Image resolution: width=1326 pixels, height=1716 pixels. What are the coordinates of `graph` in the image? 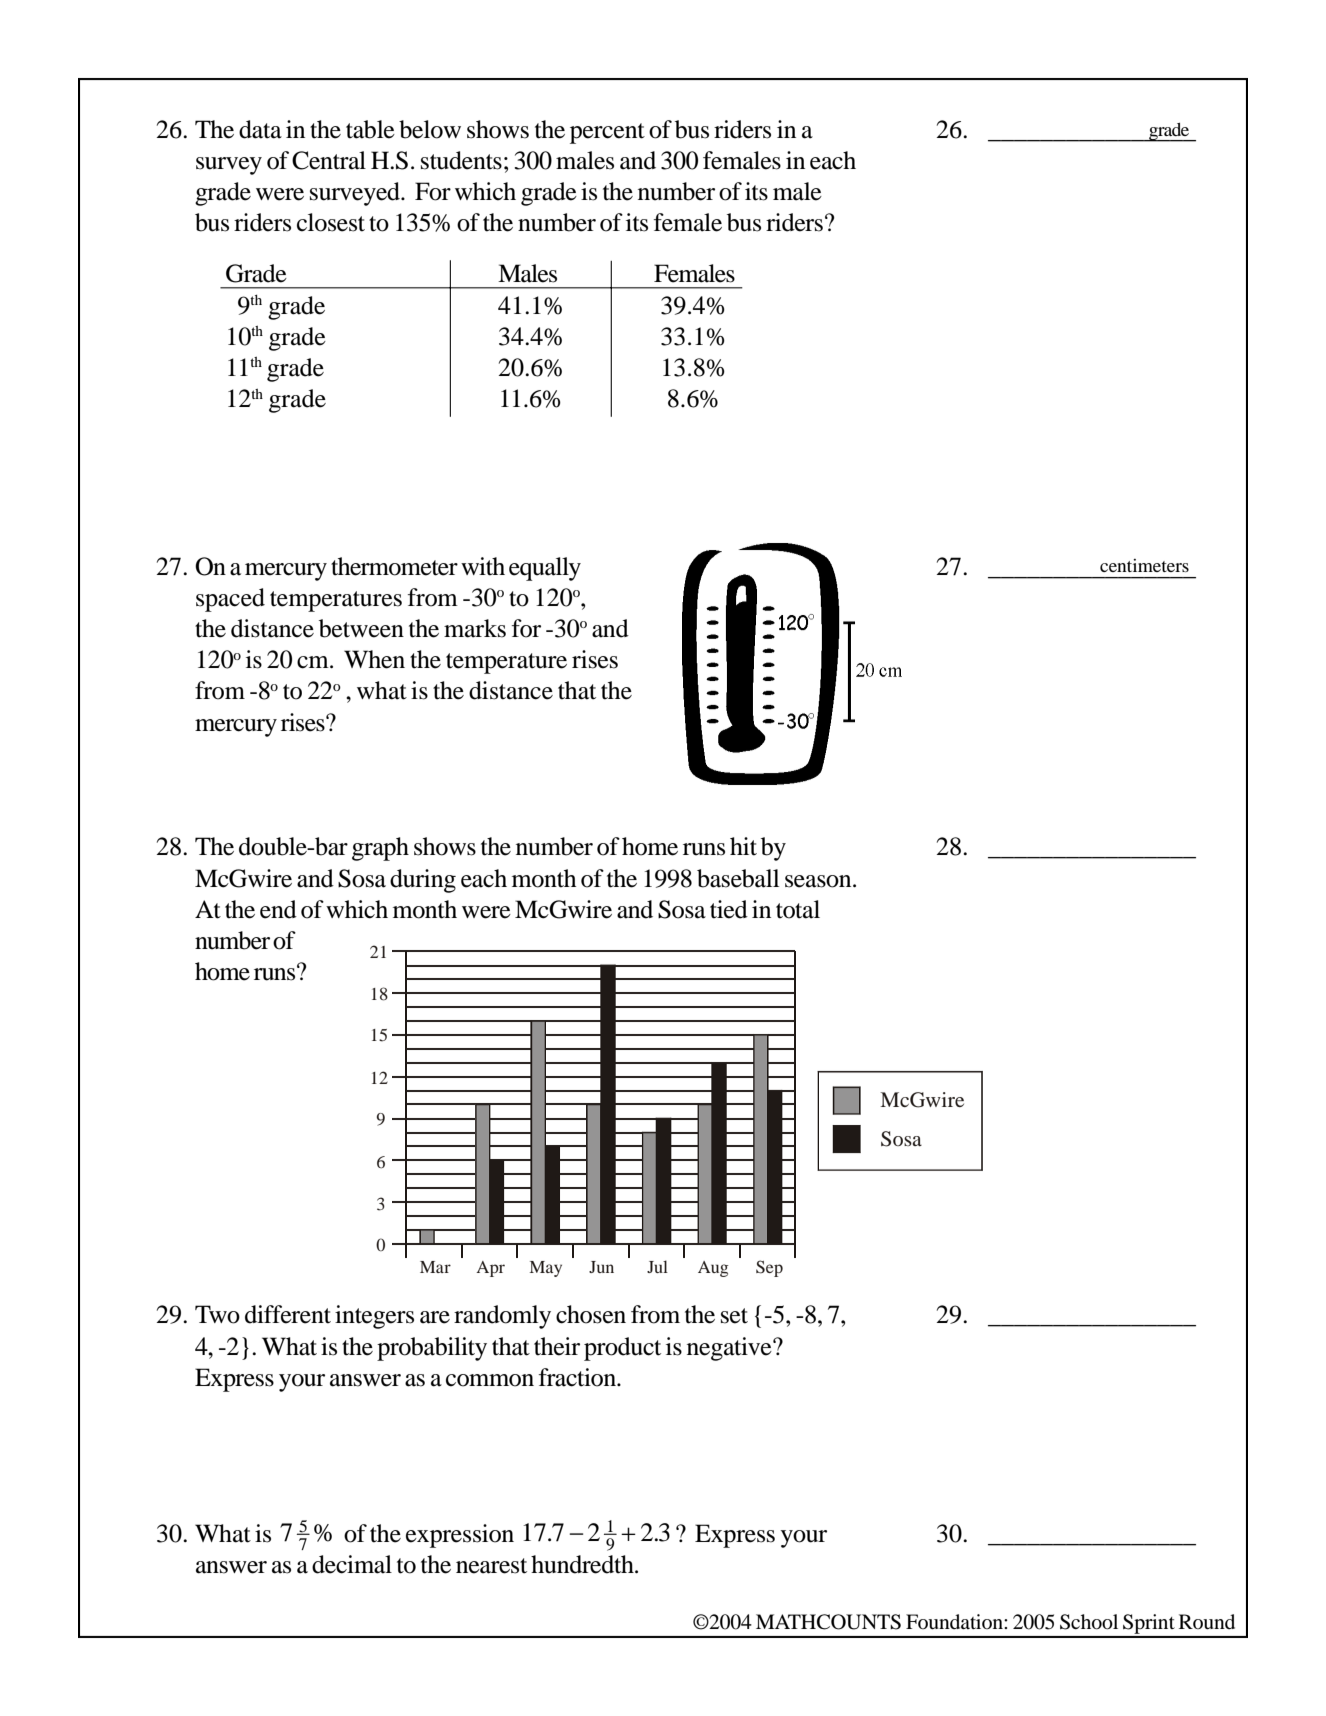 It's located at (380, 849).
